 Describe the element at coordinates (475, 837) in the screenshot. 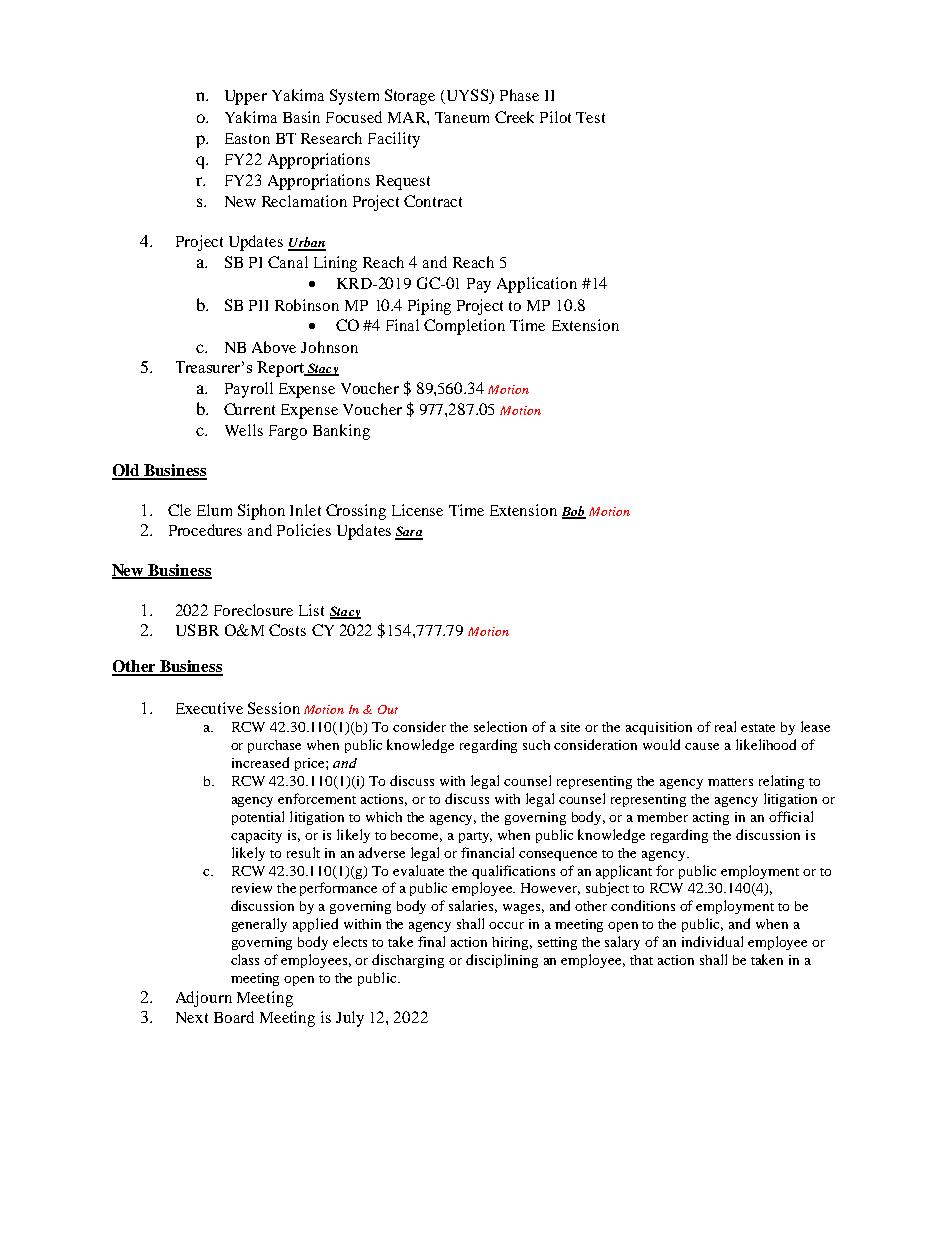

I see `party` at that location.
